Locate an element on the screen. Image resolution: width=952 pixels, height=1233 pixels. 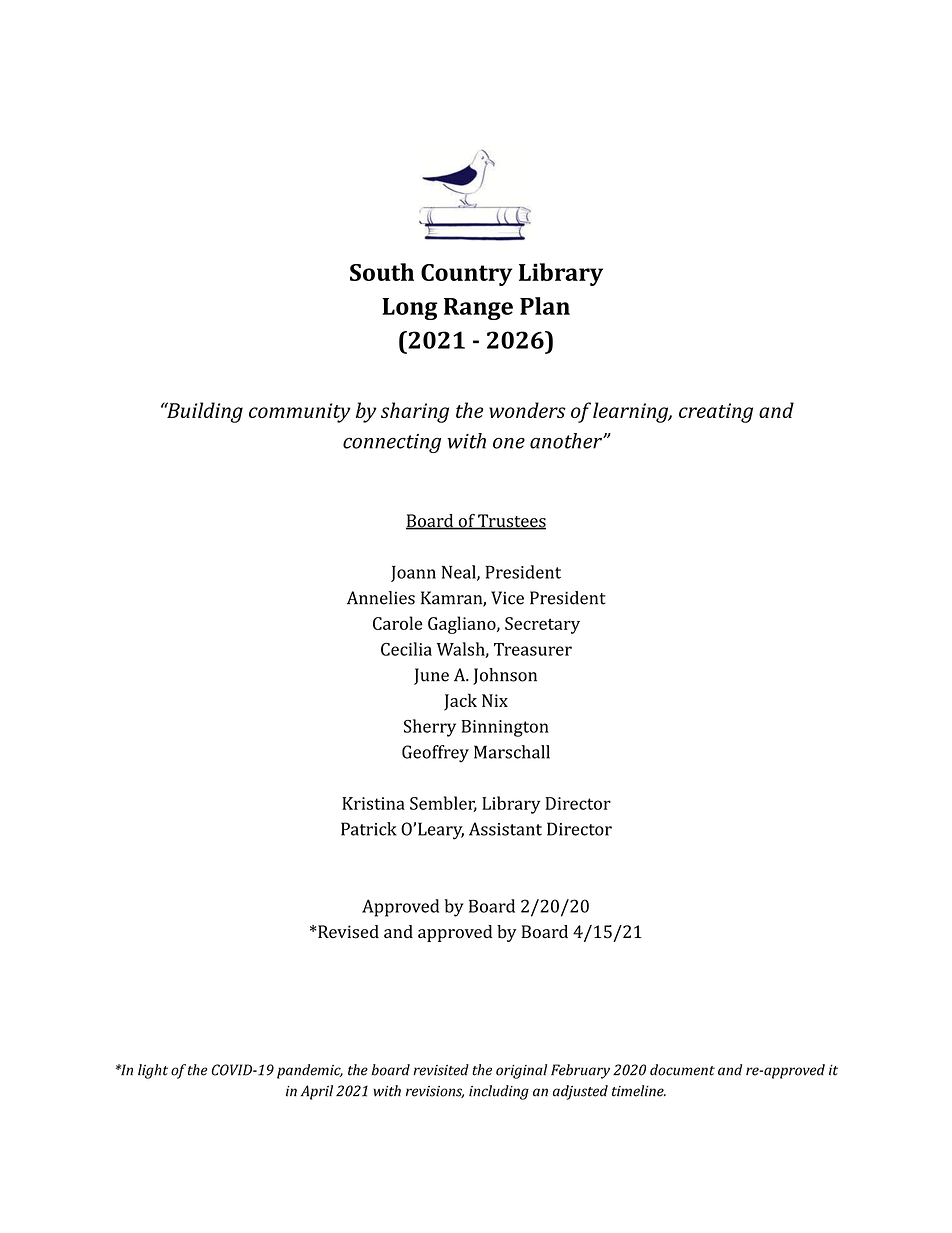
Long is located at coordinates (410, 309).
